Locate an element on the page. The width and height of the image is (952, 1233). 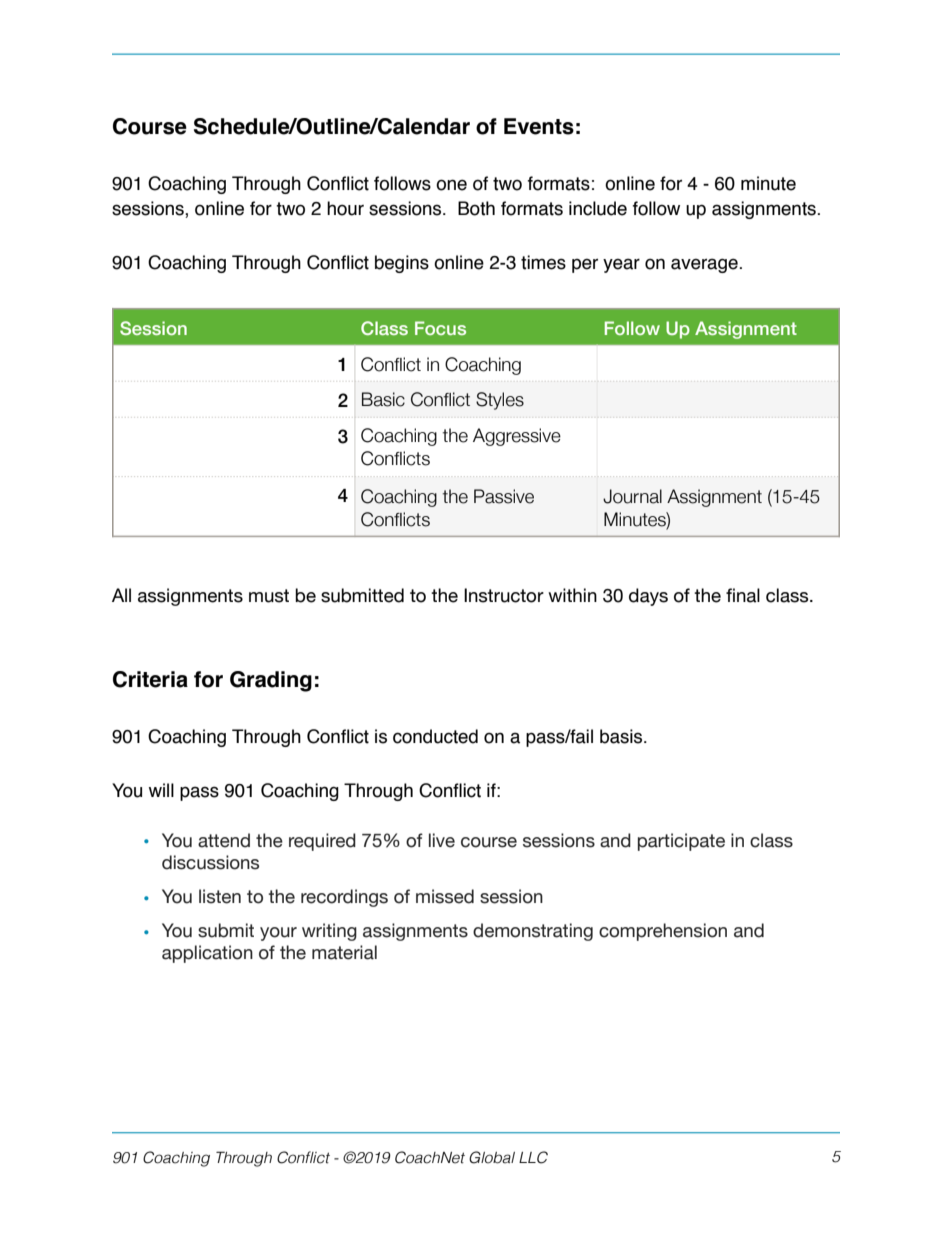
participate is located at coordinates (681, 842).
